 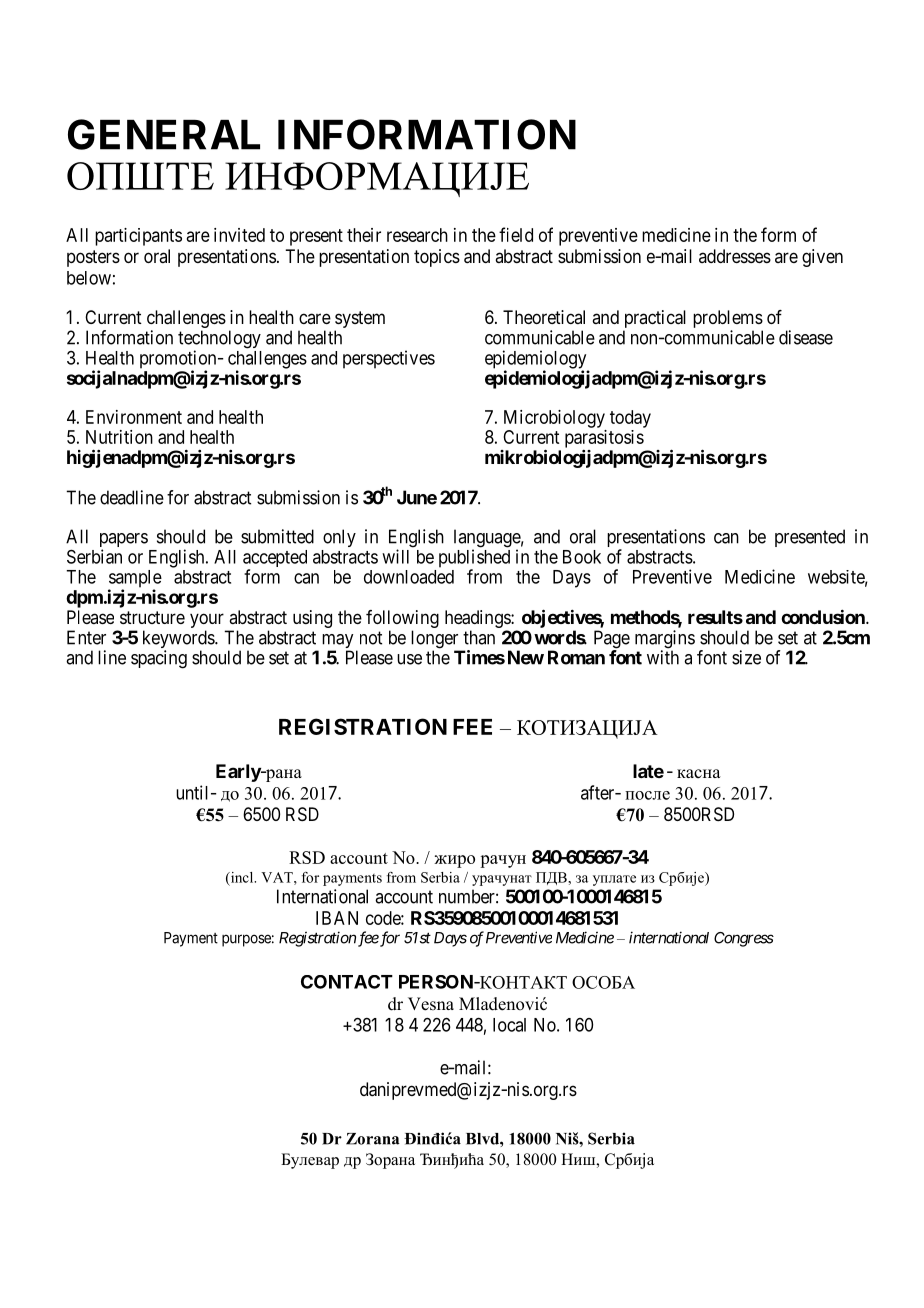 I want to click on addresses, so click(x=735, y=256).
